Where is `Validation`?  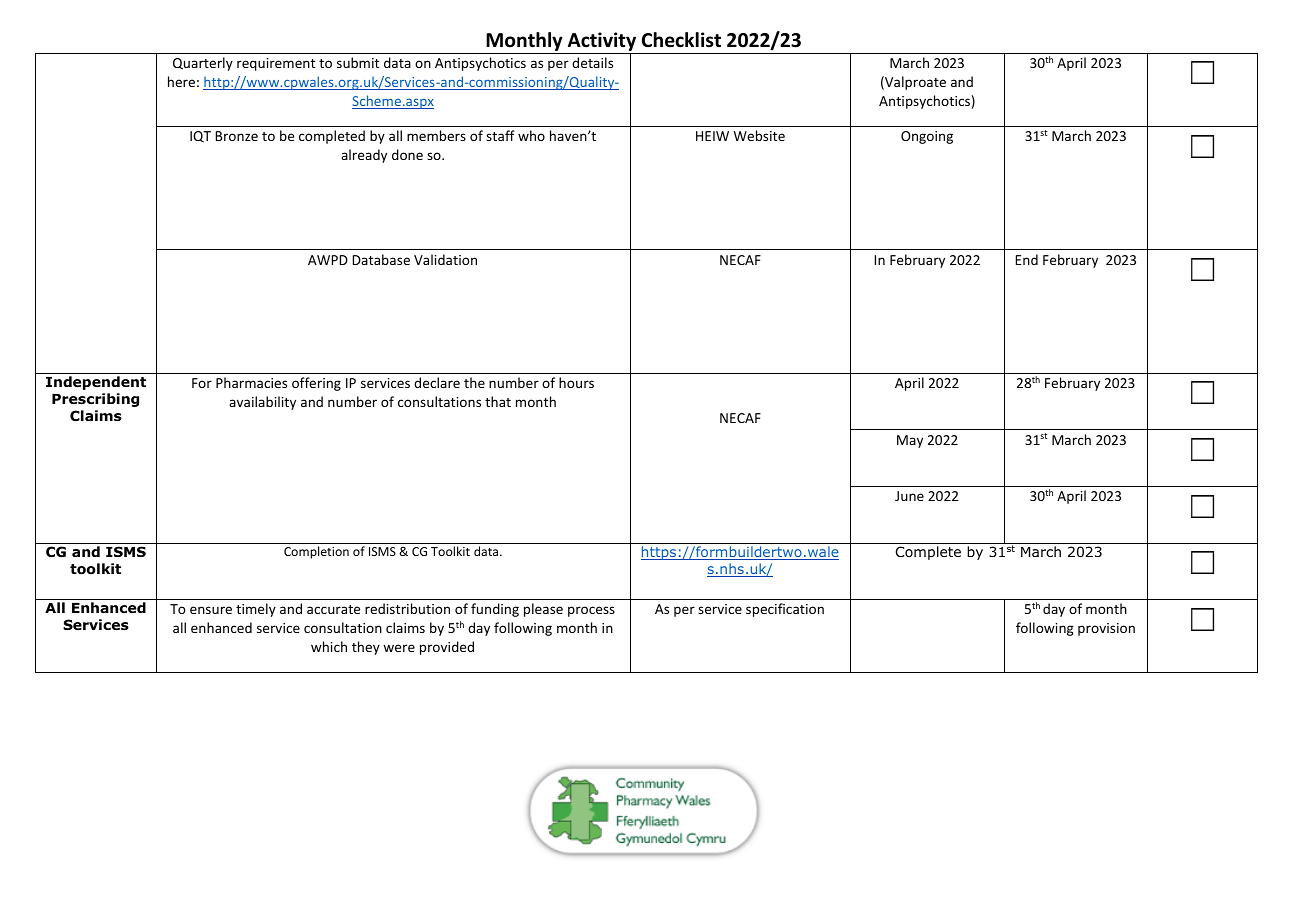 Validation is located at coordinates (445, 259).
